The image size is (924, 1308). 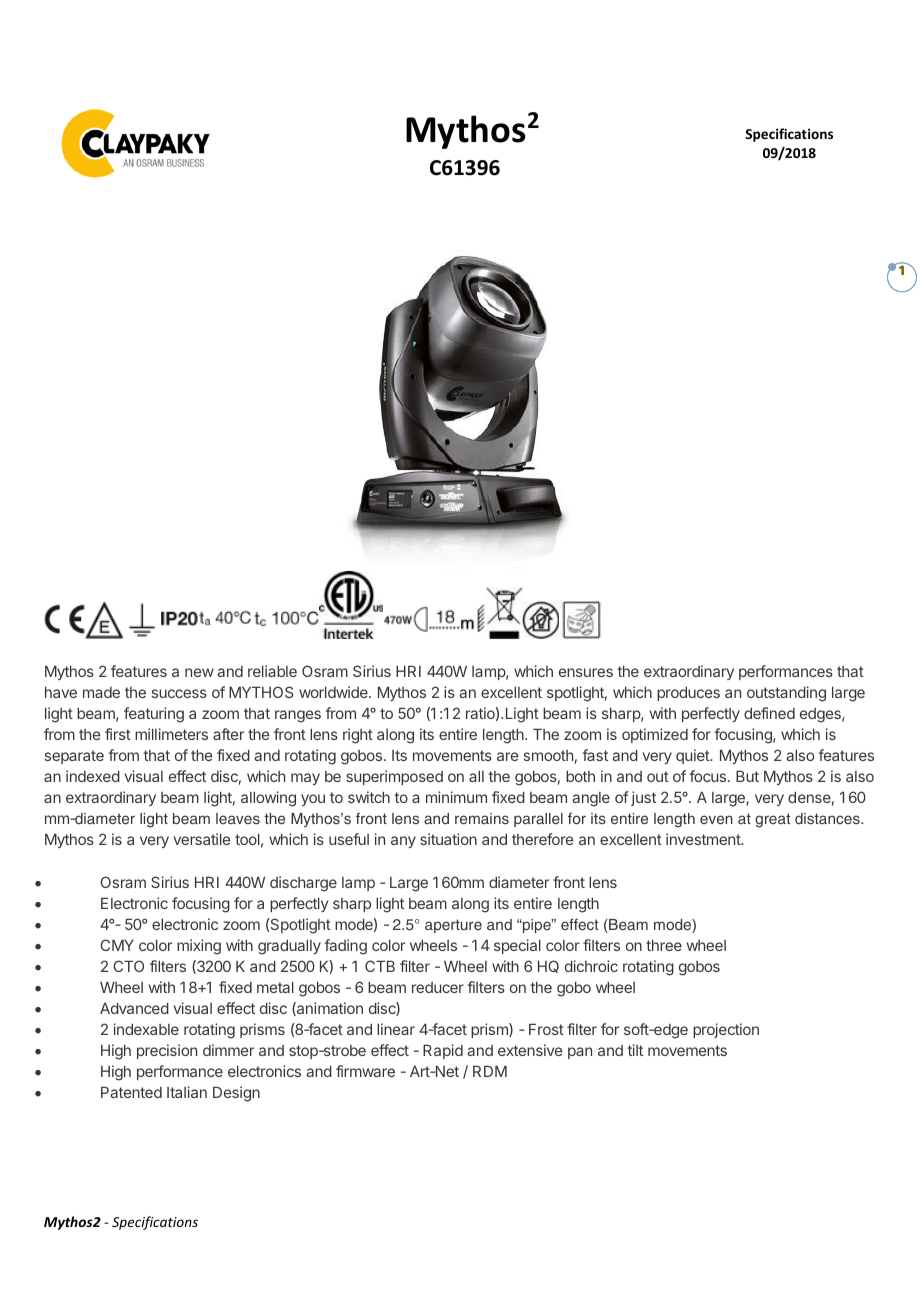 I want to click on indexed, so click(x=93, y=776).
